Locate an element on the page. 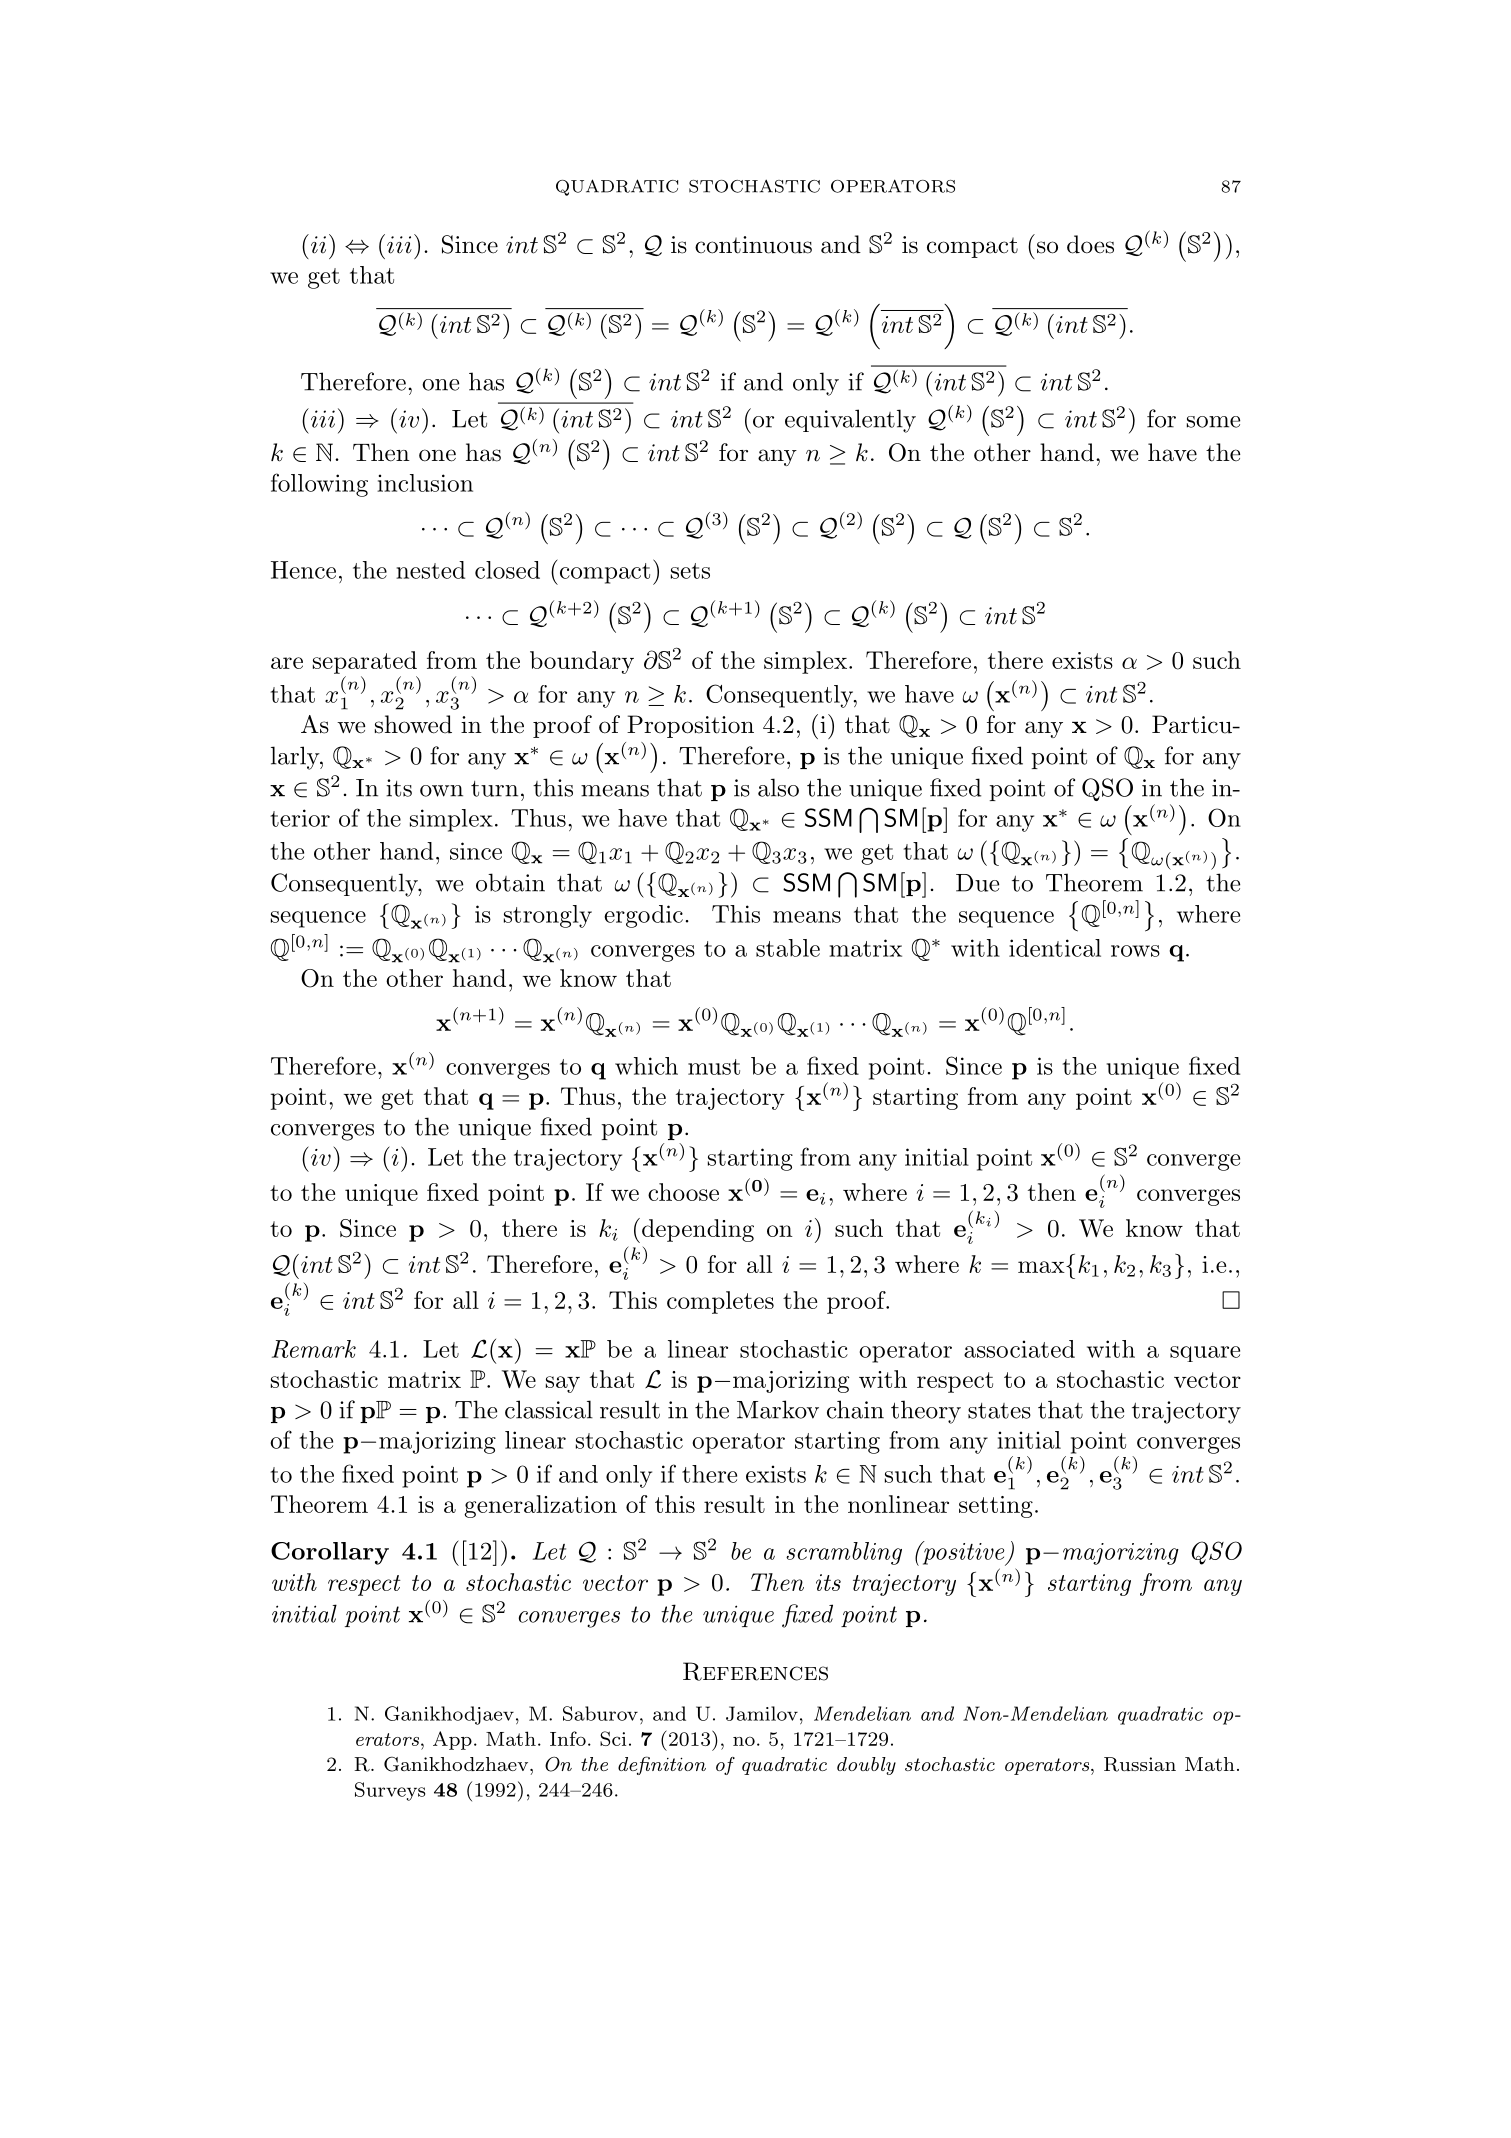 The width and height of the page is (1511, 2138). strongly is located at coordinates (548, 916).
